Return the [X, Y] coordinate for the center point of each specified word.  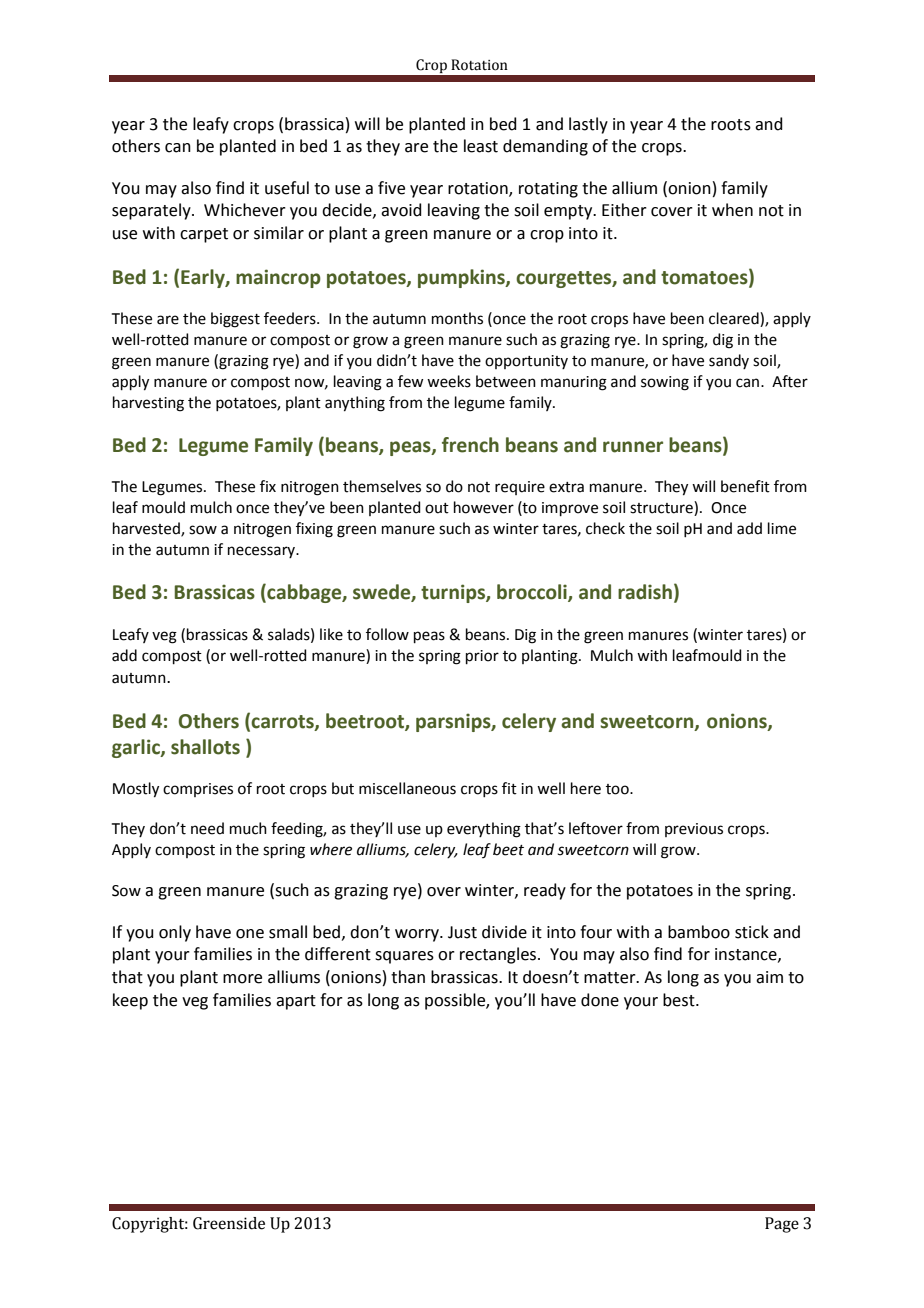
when [732, 210]
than [408, 977]
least [481, 146]
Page [782, 1225]
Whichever [245, 210]
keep [130, 1001]
